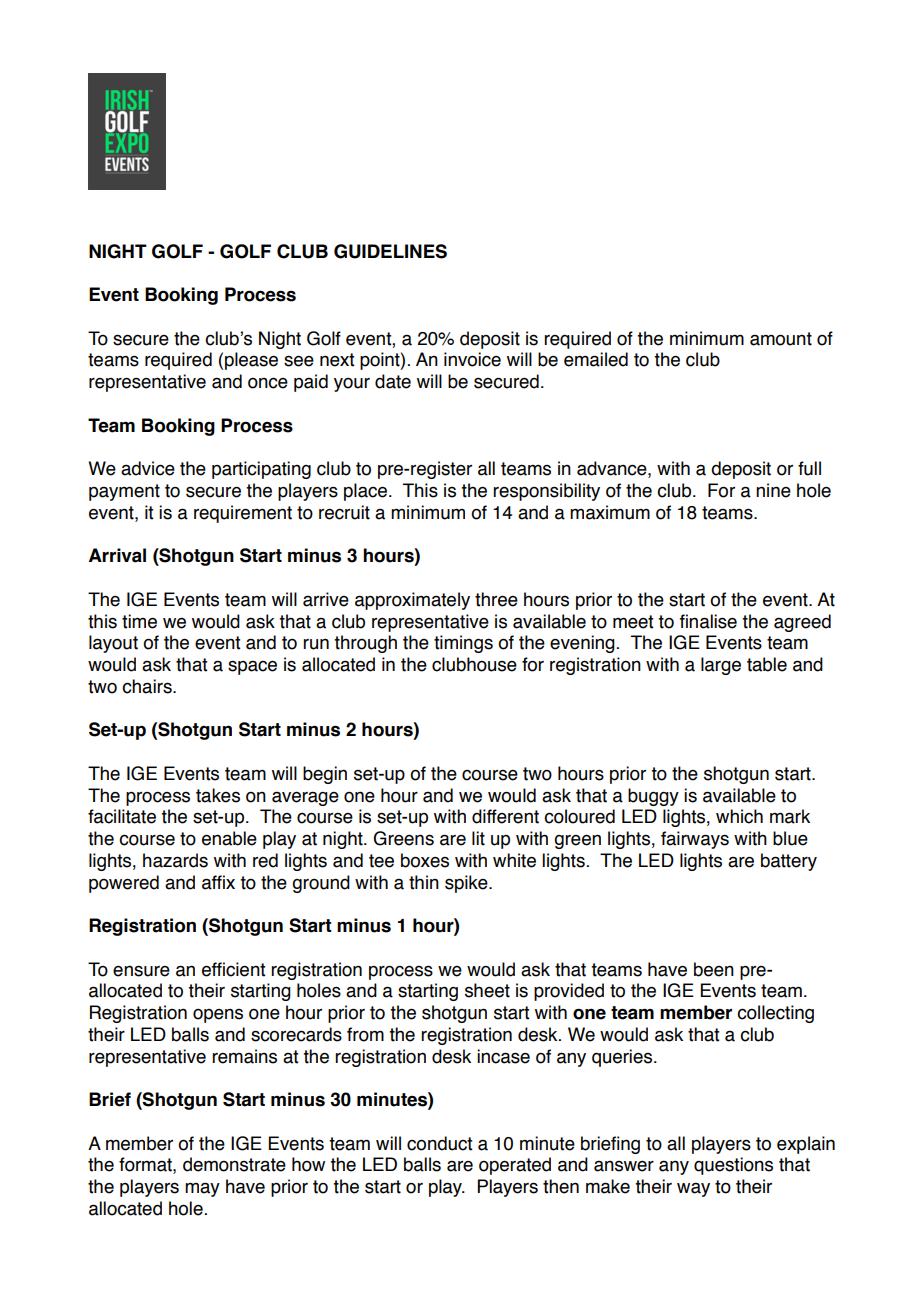 The image size is (924, 1308). What do you see at coordinates (781, 339) in the page?
I see `amount` at bounding box center [781, 339].
